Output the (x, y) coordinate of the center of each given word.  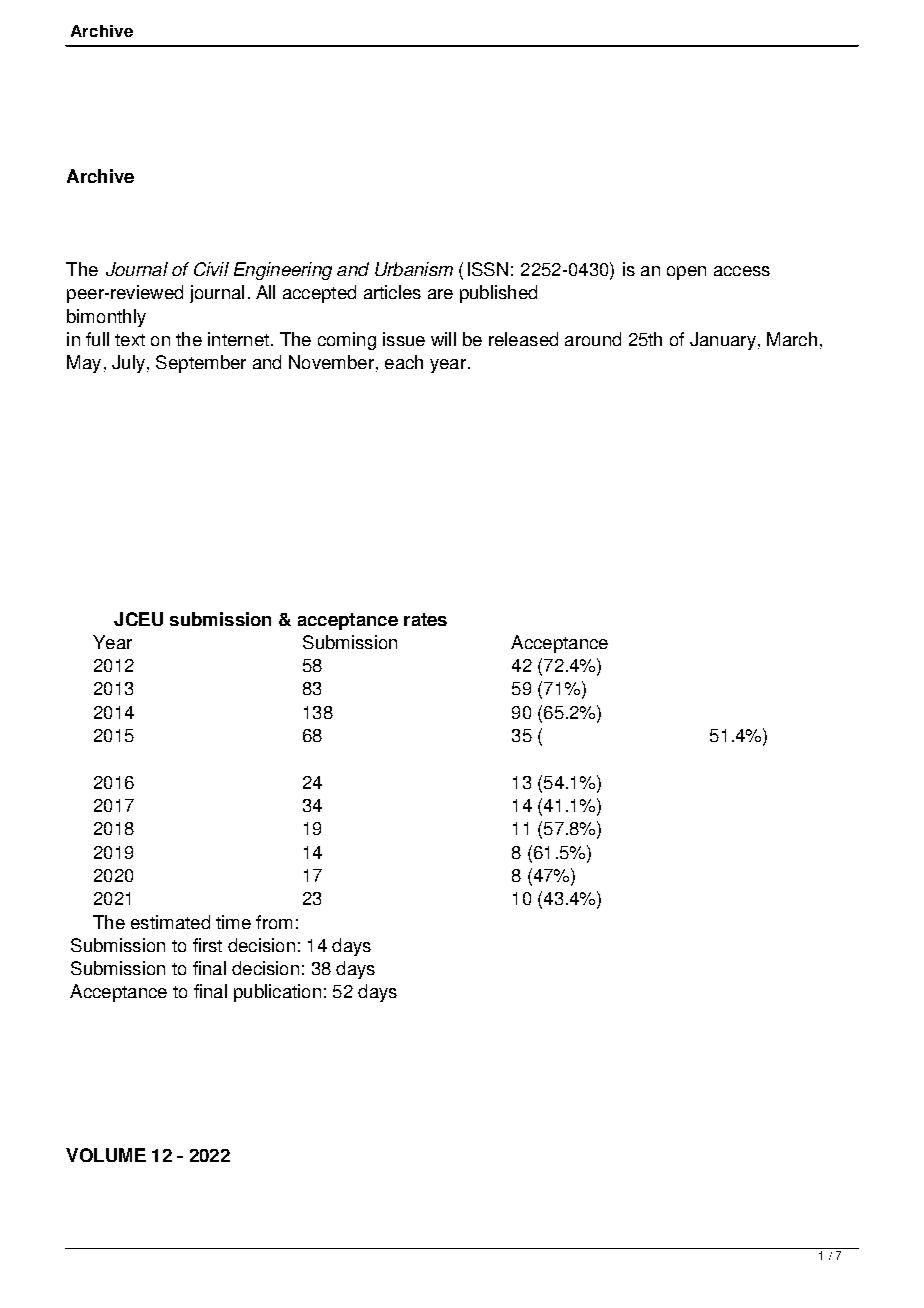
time (233, 922)
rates (425, 619)
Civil (211, 269)
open (686, 273)
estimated (170, 922)
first (207, 945)
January (723, 341)
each (404, 362)
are (440, 294)
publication (277, 993)
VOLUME (106, 1155)
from (274, 922)
